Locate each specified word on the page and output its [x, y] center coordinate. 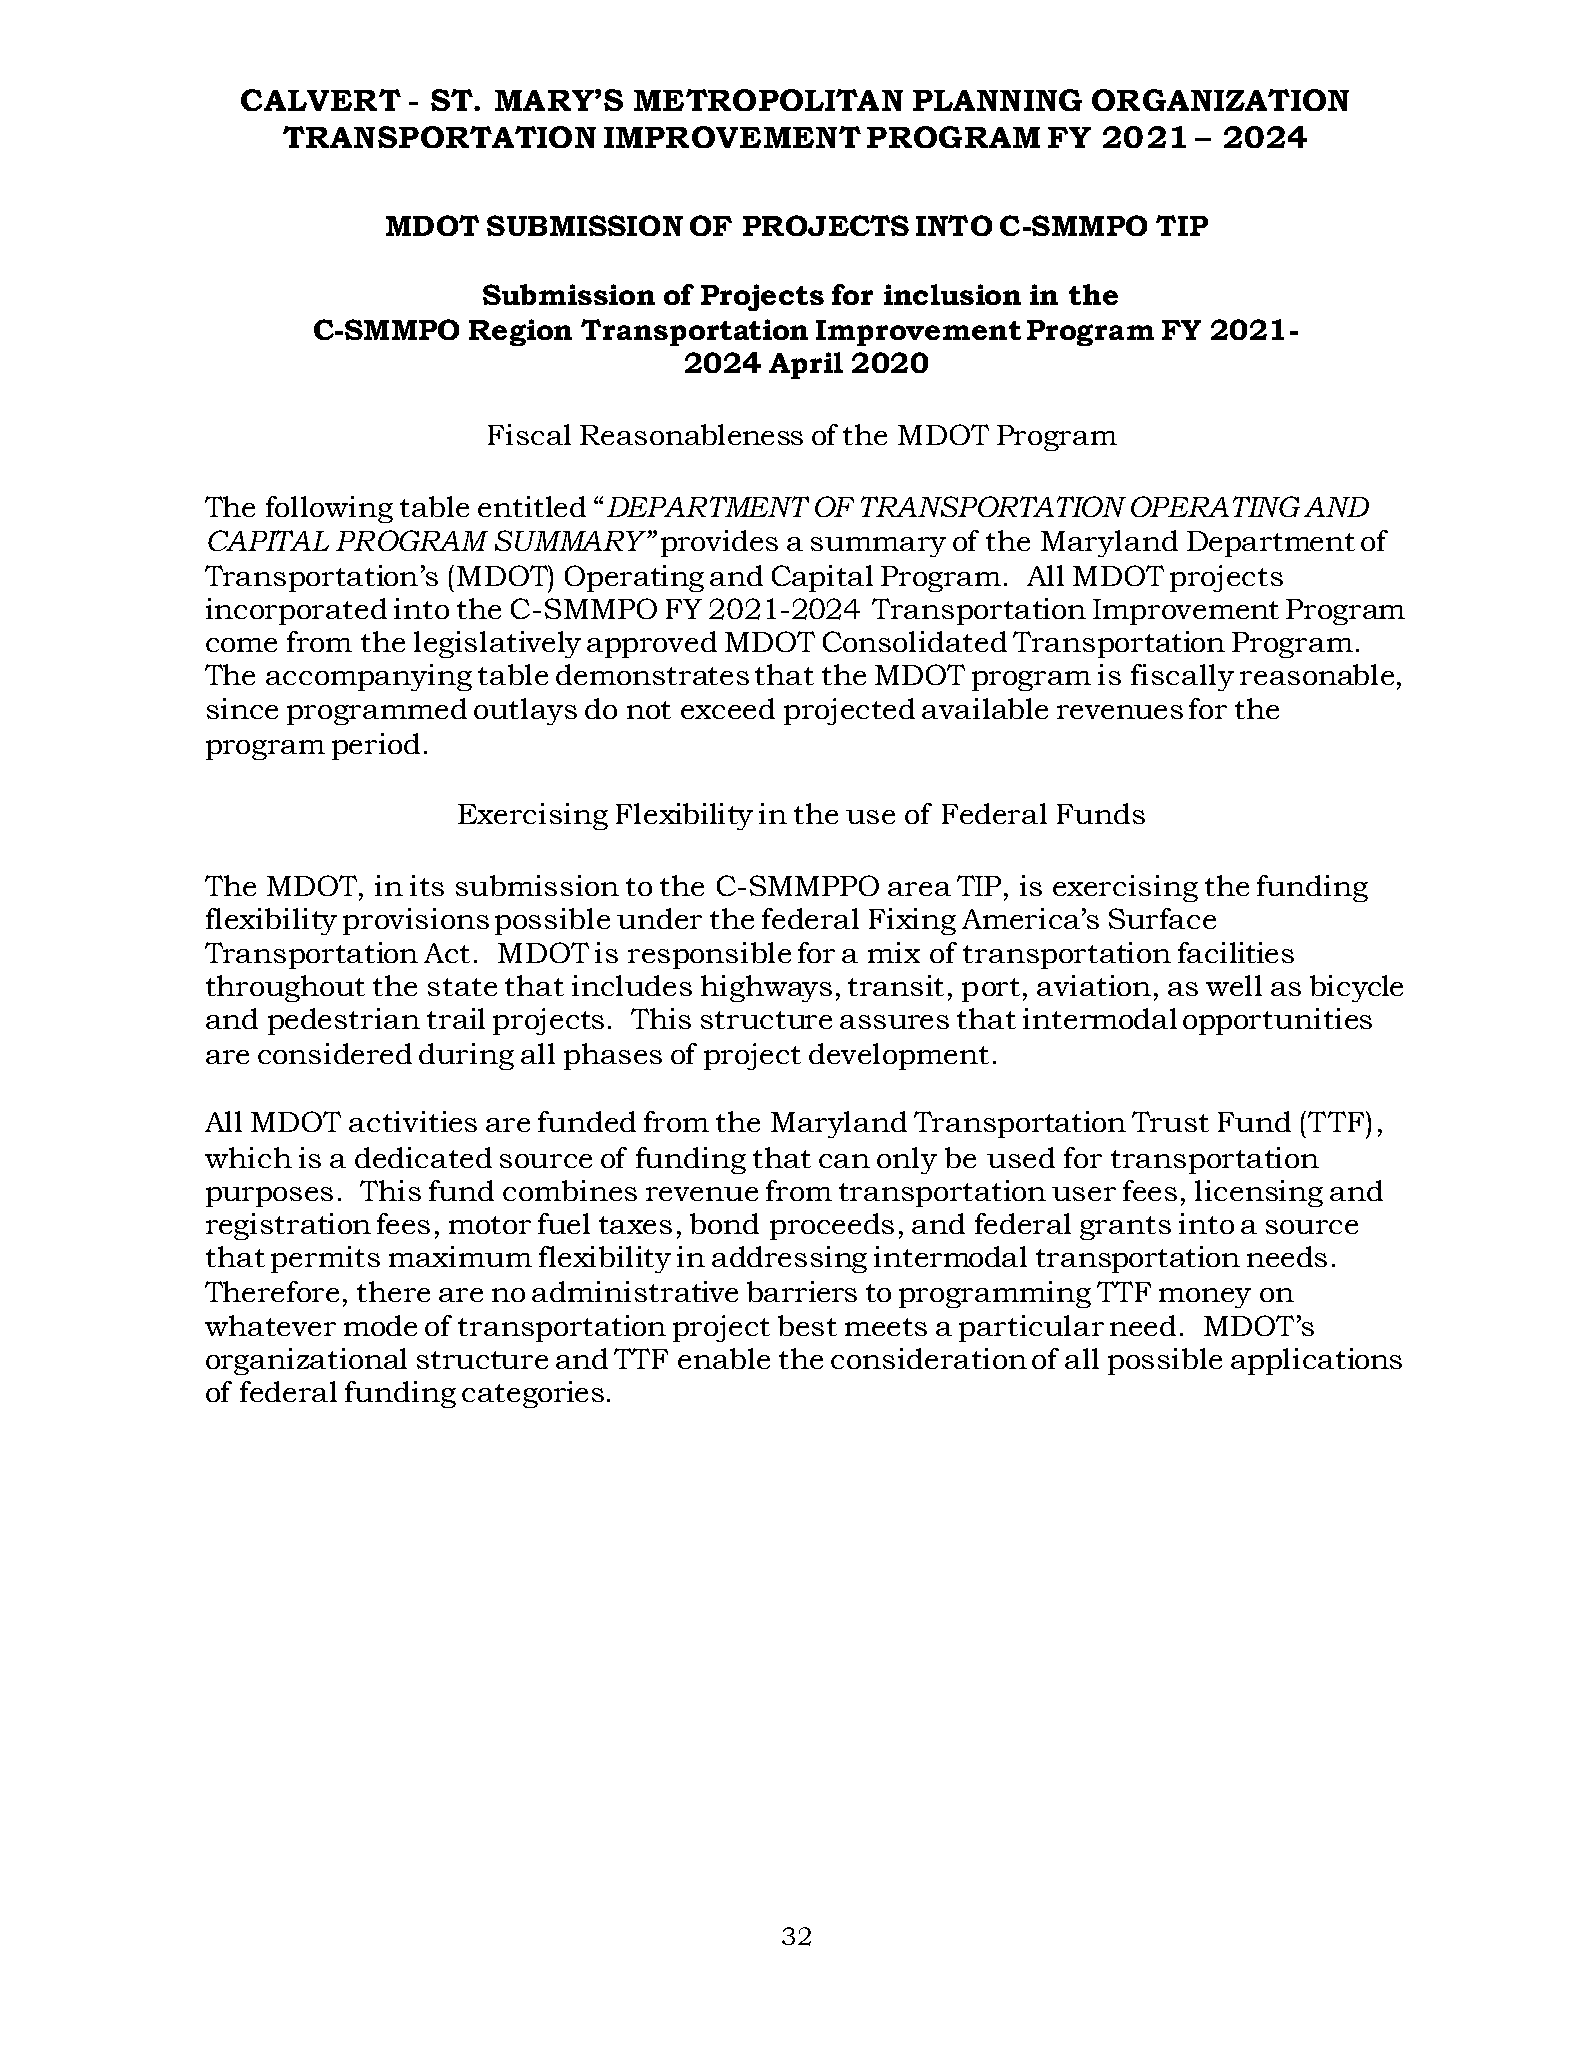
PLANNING [997, 100]
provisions [416, 921]
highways [766, 988]
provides [719, 543]
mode [380, 1325]
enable [724, 1358]
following [329, 509]
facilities [1236, 952]
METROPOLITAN [768, 100]
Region [520, 332]
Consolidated [915, 641]
